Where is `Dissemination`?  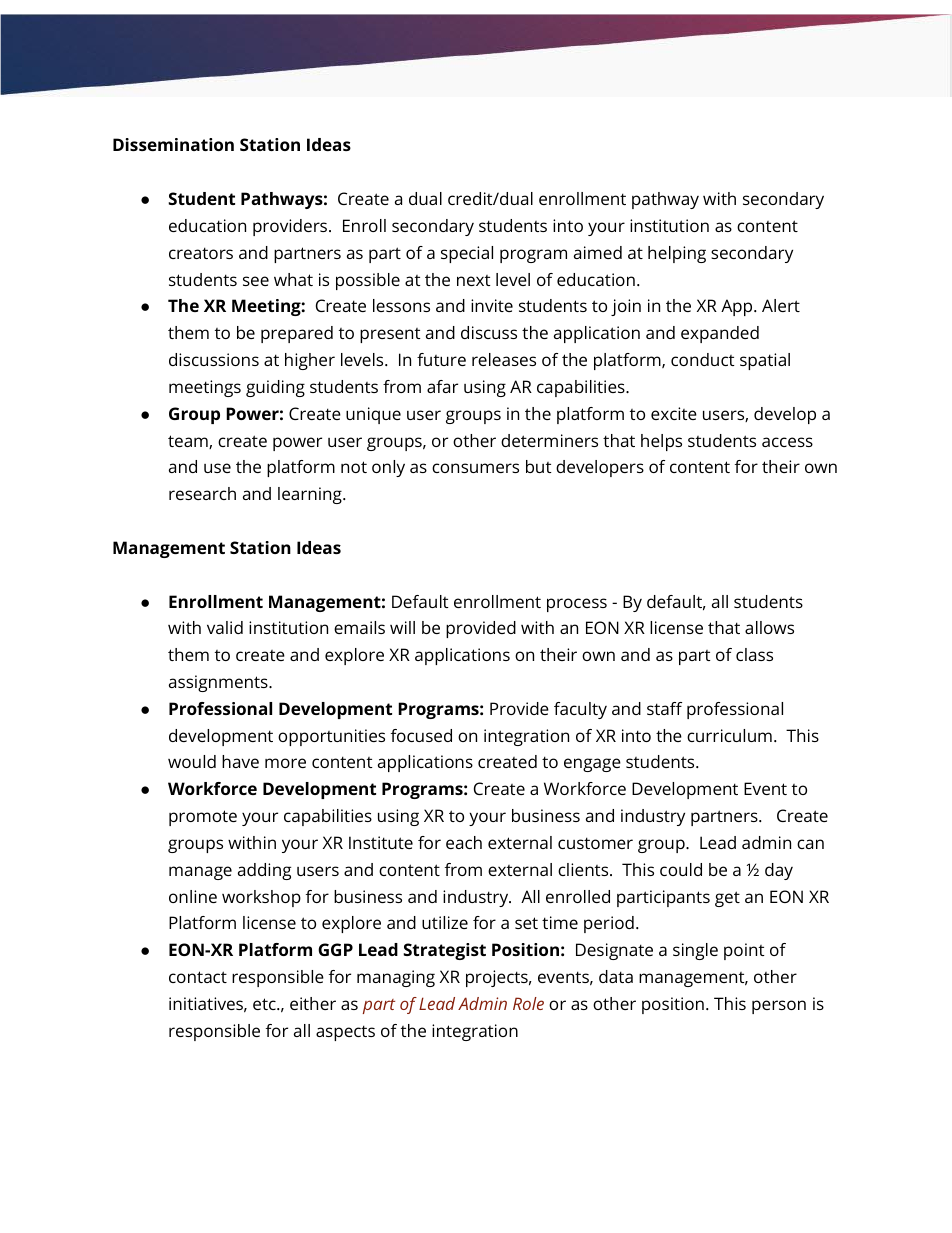 Dissemination is located at coordinates (173, 144).
